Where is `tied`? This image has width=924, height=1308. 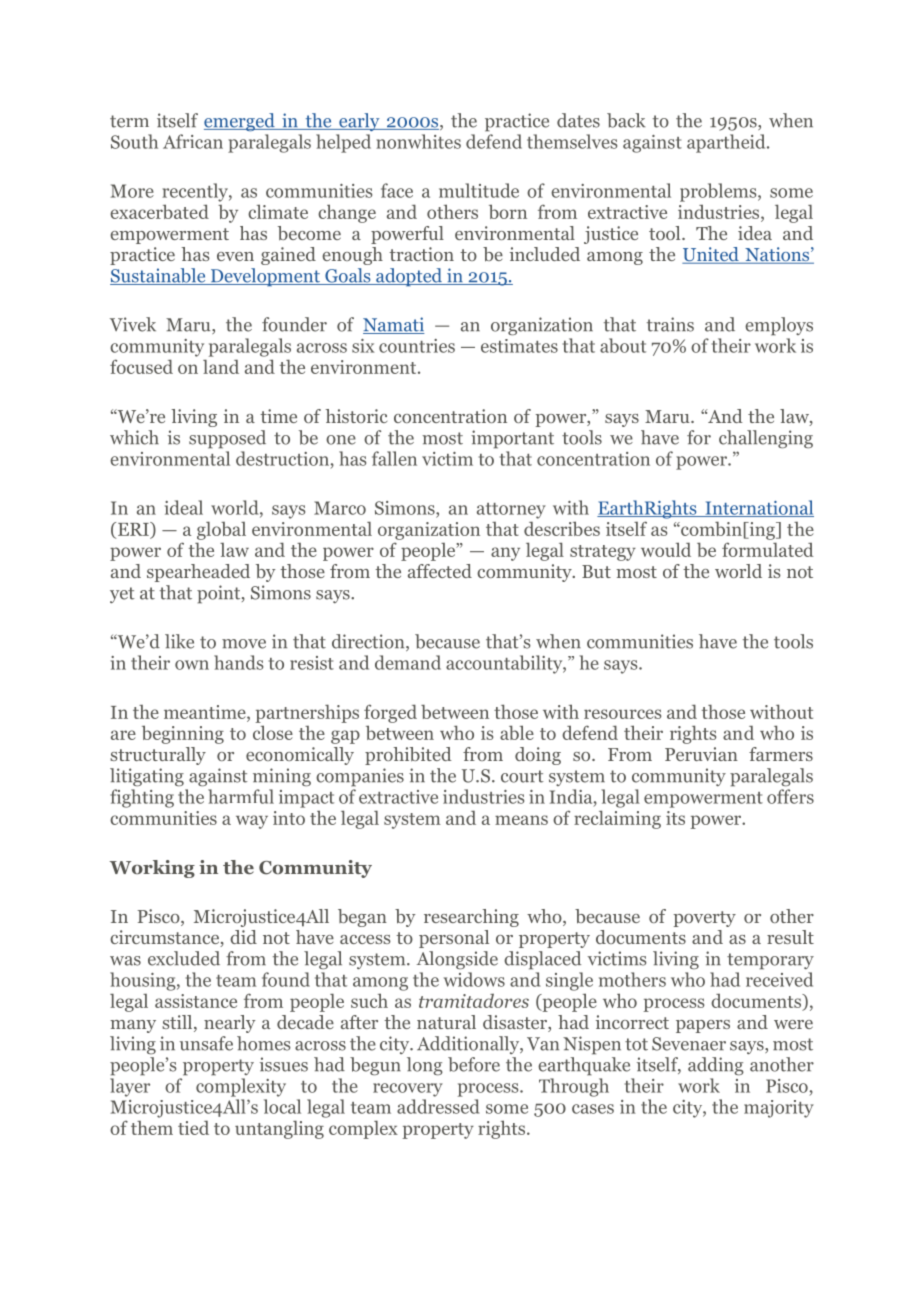 tied is located at coordinates (193, 1127).
